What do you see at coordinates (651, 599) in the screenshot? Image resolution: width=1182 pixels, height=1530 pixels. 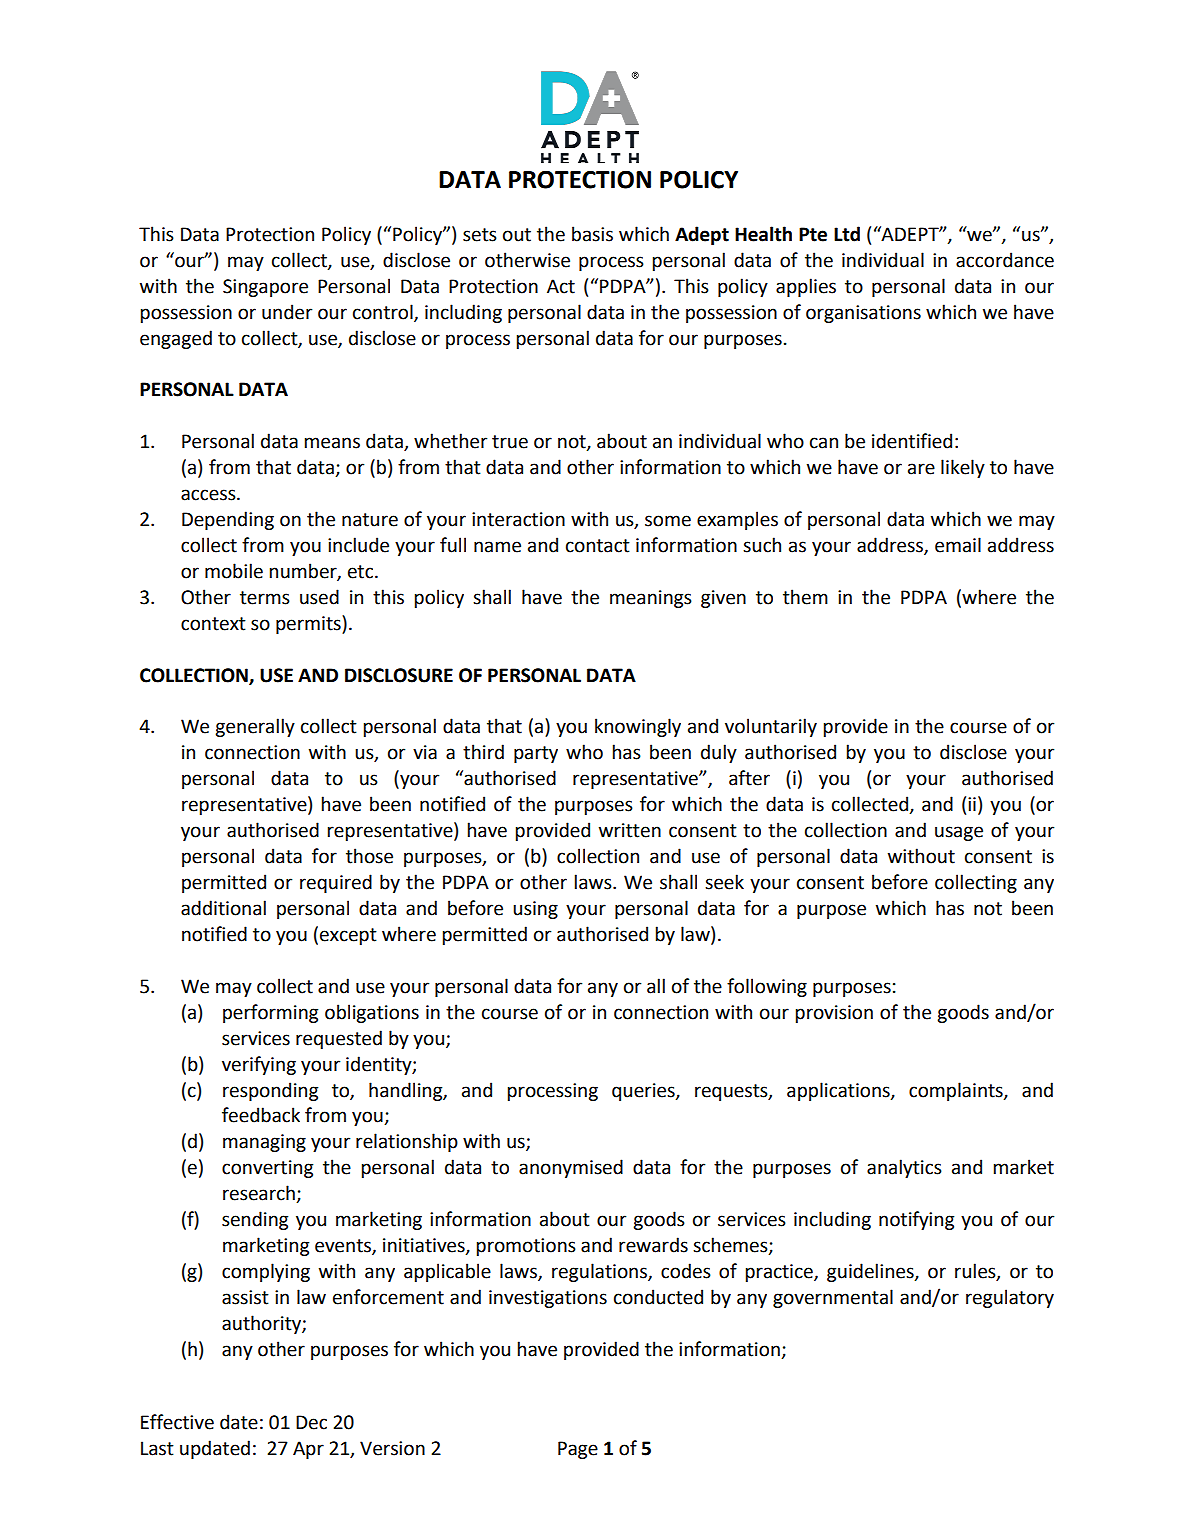 I see `meanings` at bounding box center [651, 599].
